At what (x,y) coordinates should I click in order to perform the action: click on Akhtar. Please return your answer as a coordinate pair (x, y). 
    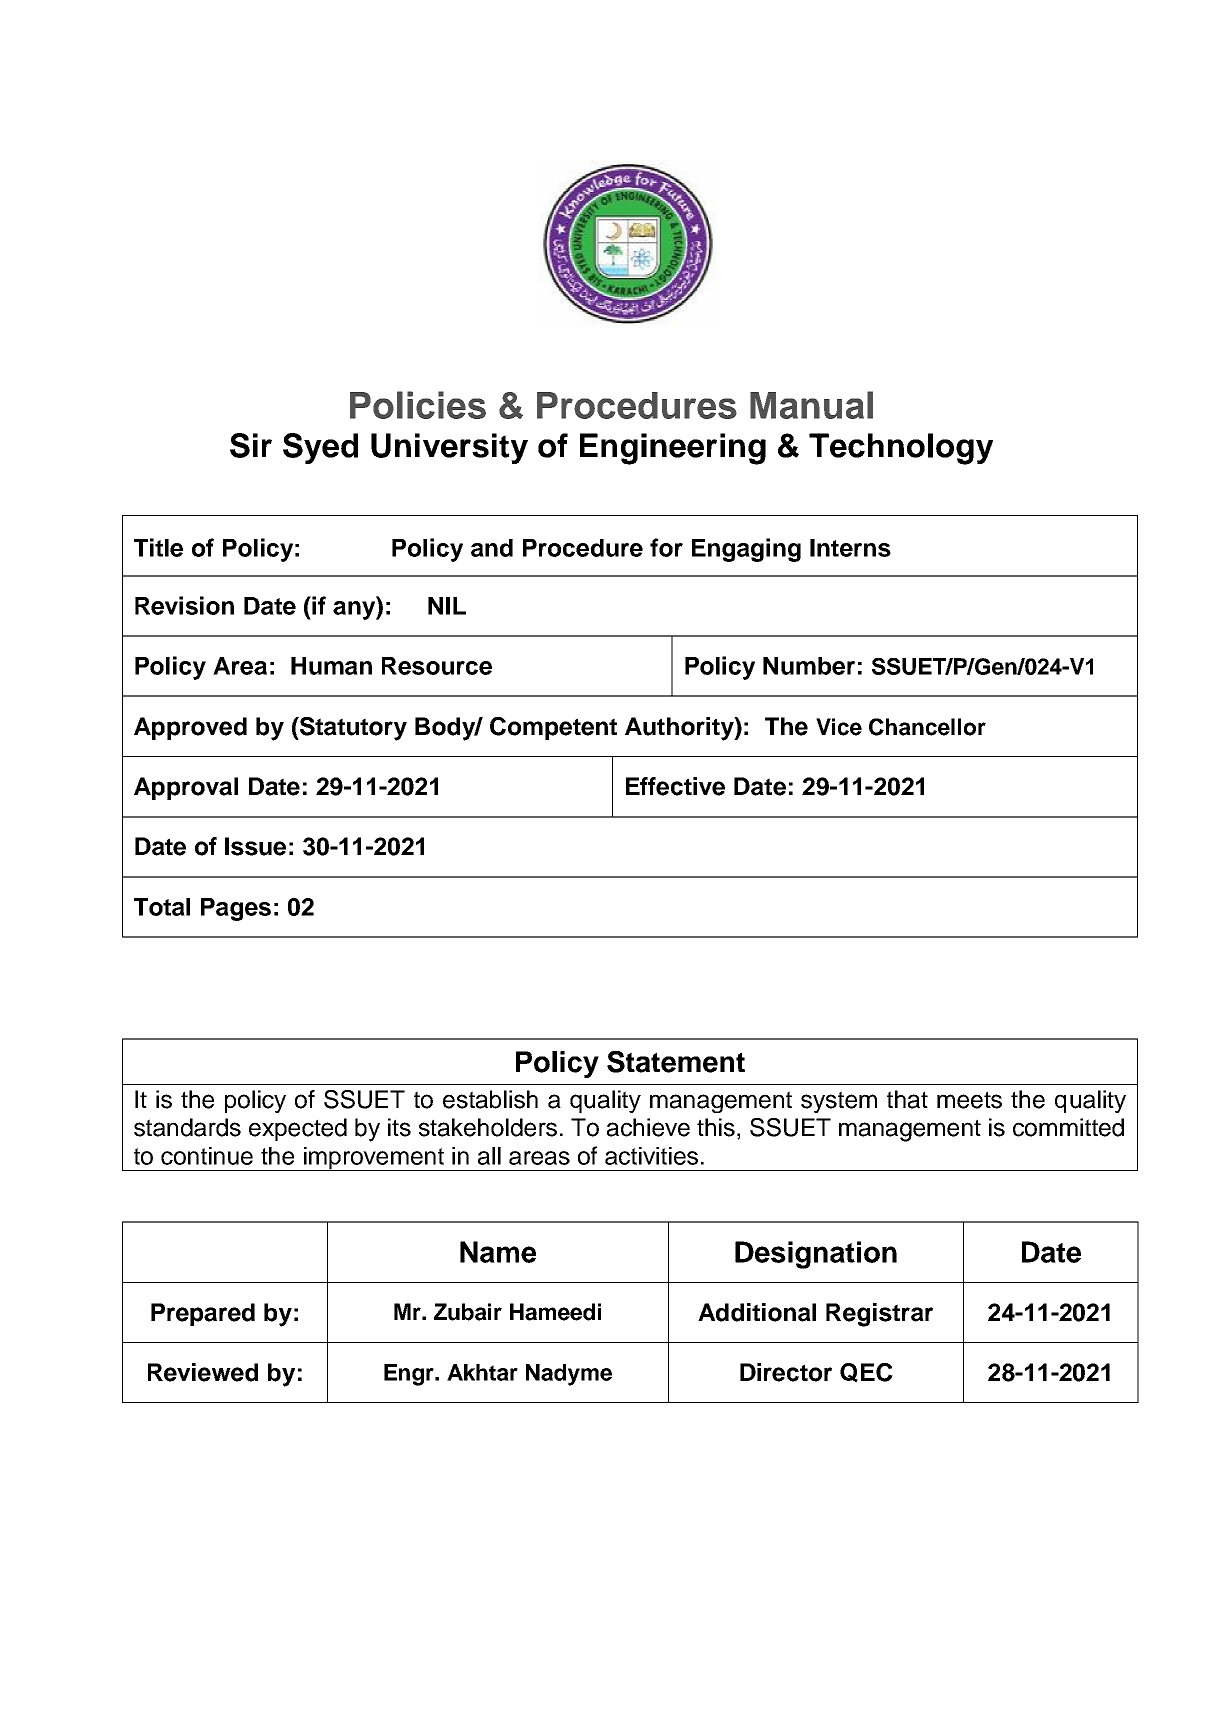
    Looking at the image, I should click on (482, 1372).
